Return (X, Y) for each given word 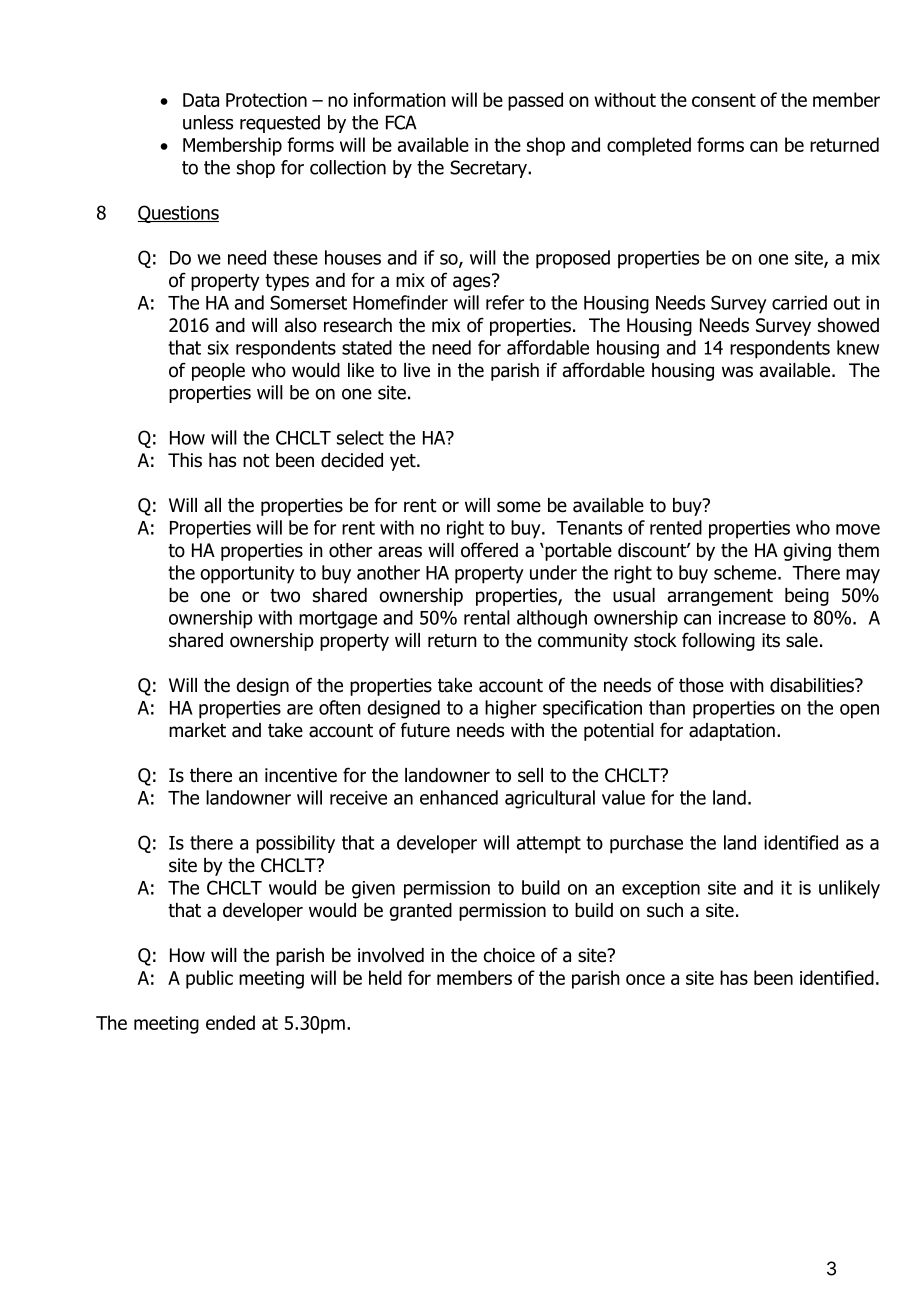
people (218, 372)
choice (509, 955)
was (737, 372)
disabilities (813, 685)
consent (724, 100)
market (197, 730)
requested (280, 124)
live (417, 370)
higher (511, 709)
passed (535, 101)
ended (230, 1022)
